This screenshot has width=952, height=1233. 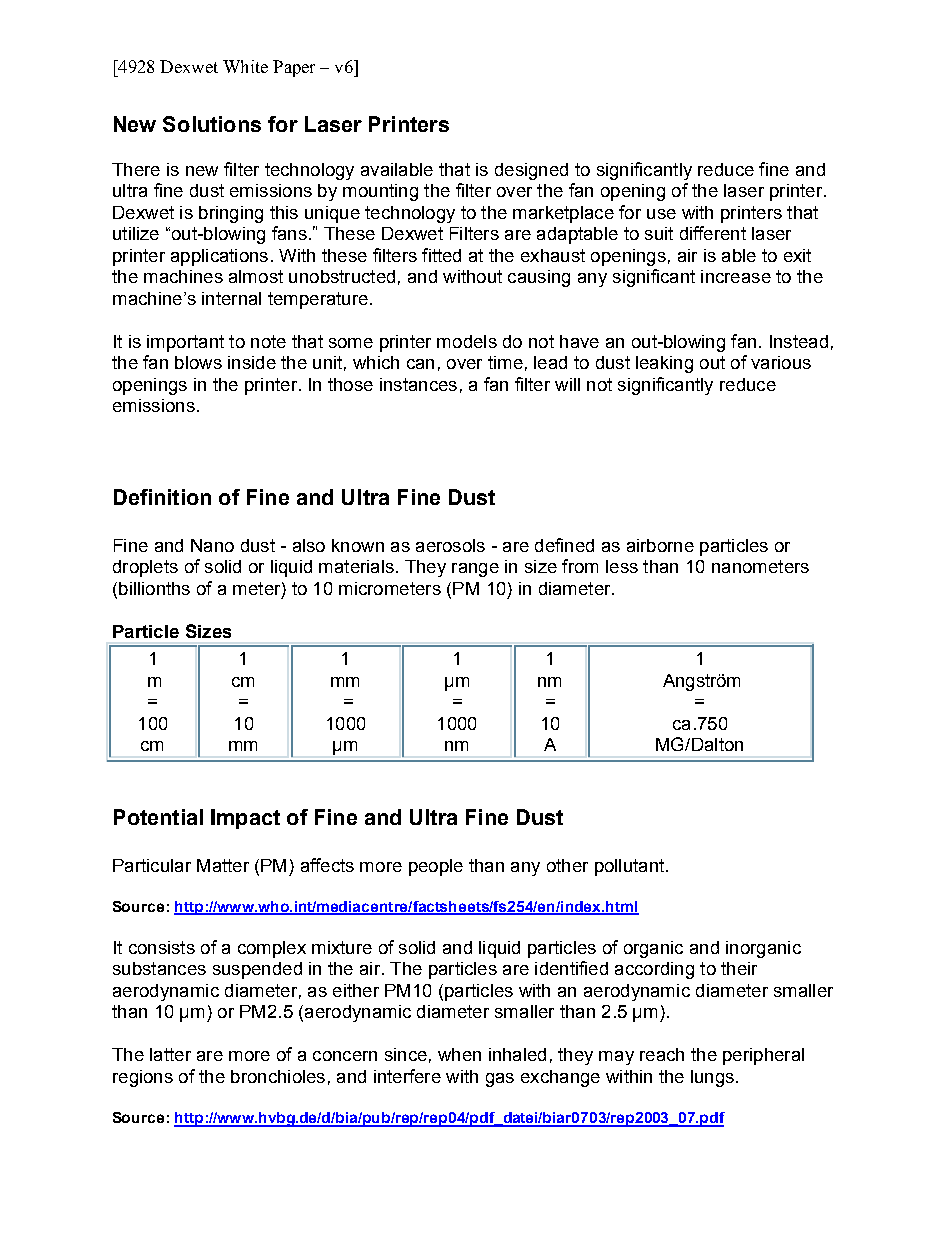 I want to click on use, so click(x=661, y=214).
